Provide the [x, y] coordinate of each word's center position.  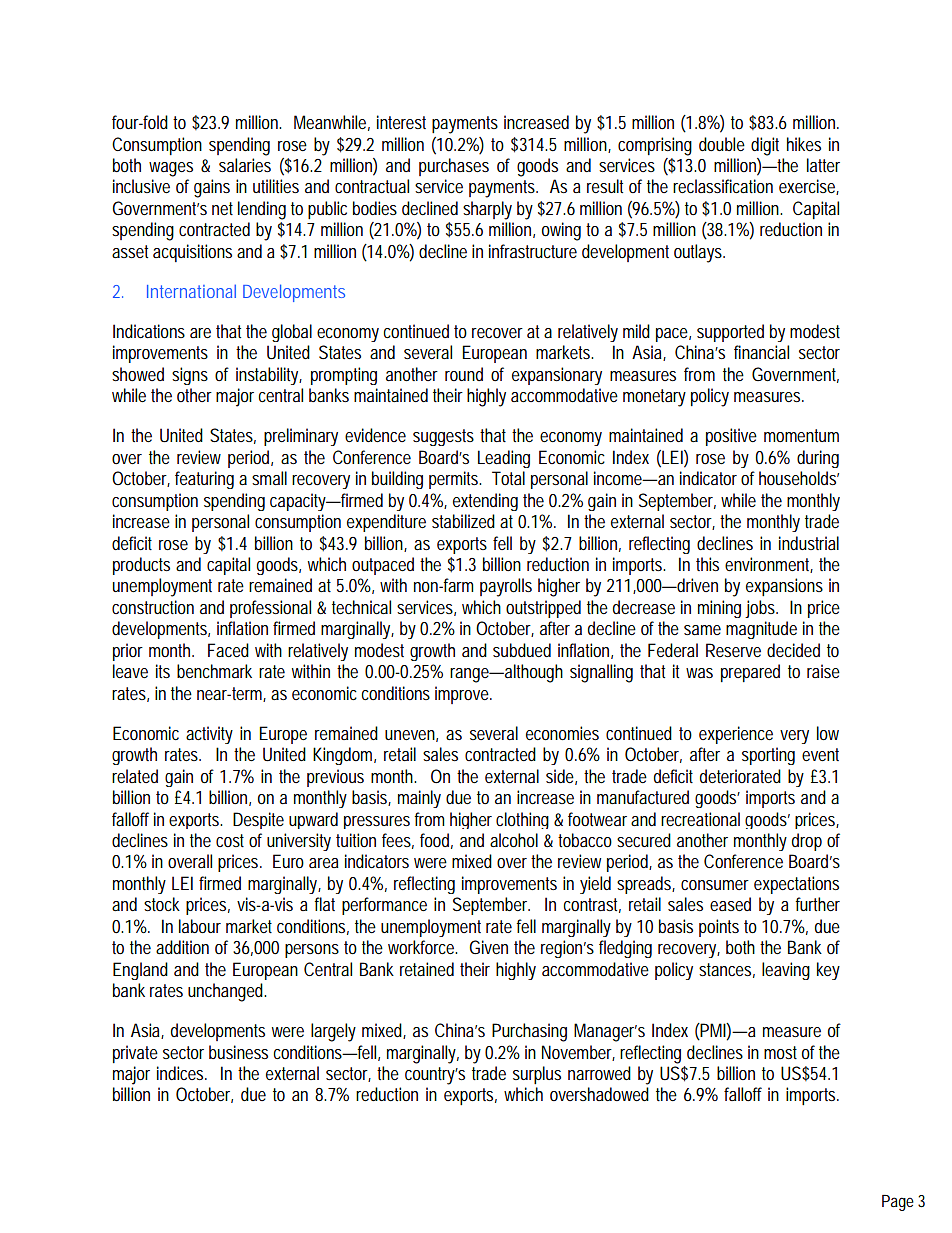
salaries [245, 165]
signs [190, 376]
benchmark [214, 671]
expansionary [557, 376]
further [817, 904]
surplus [537, 1075]
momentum [801, 435]
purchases [454, 167]
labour [200, 926]
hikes [804, 144]
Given [488, 947]
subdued [522, 650]
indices [180, 1073]
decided [793, 650]
